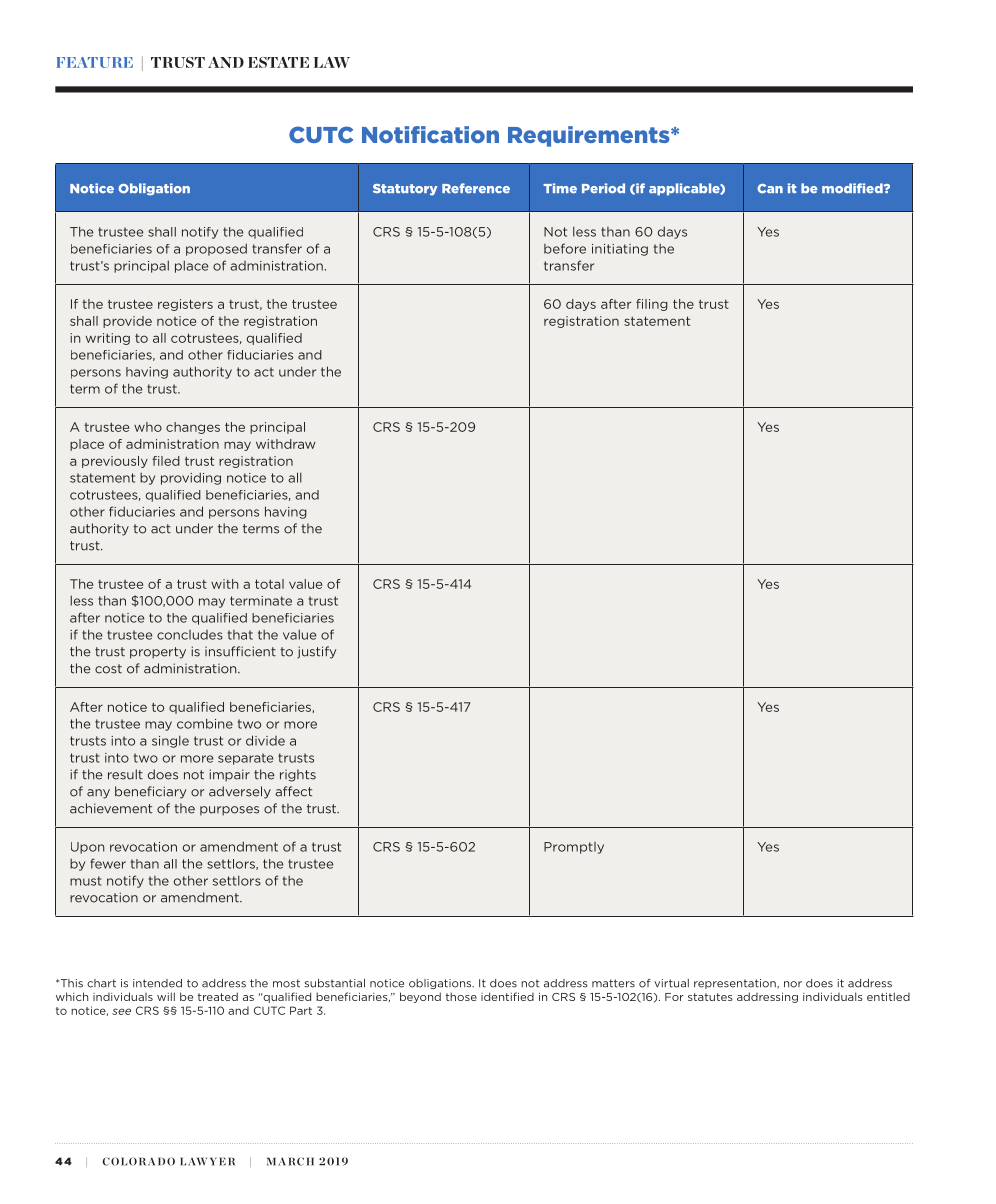  I want to click on filing, so click(652, 305).
